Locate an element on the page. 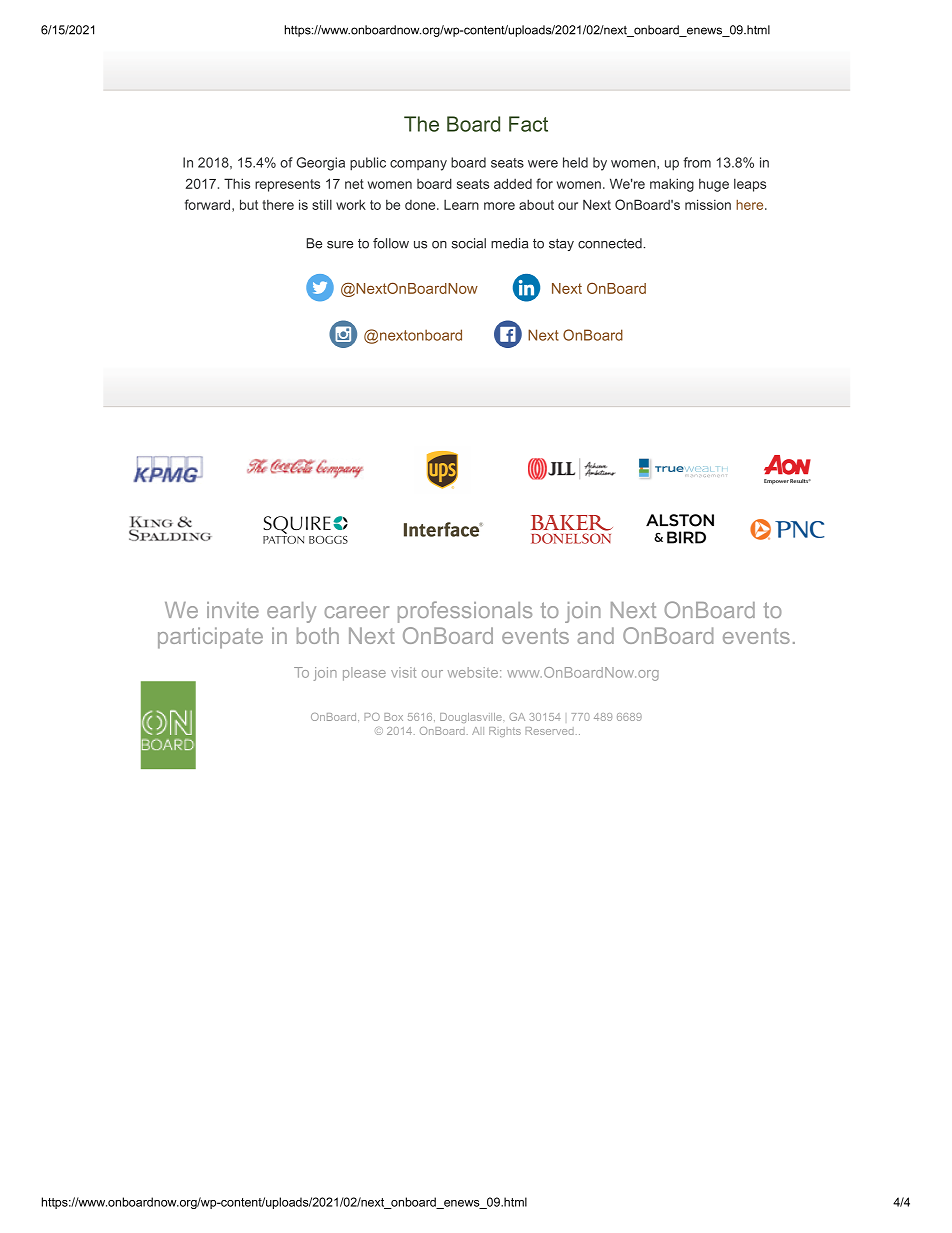  media is located at coordinates (509, 243).
